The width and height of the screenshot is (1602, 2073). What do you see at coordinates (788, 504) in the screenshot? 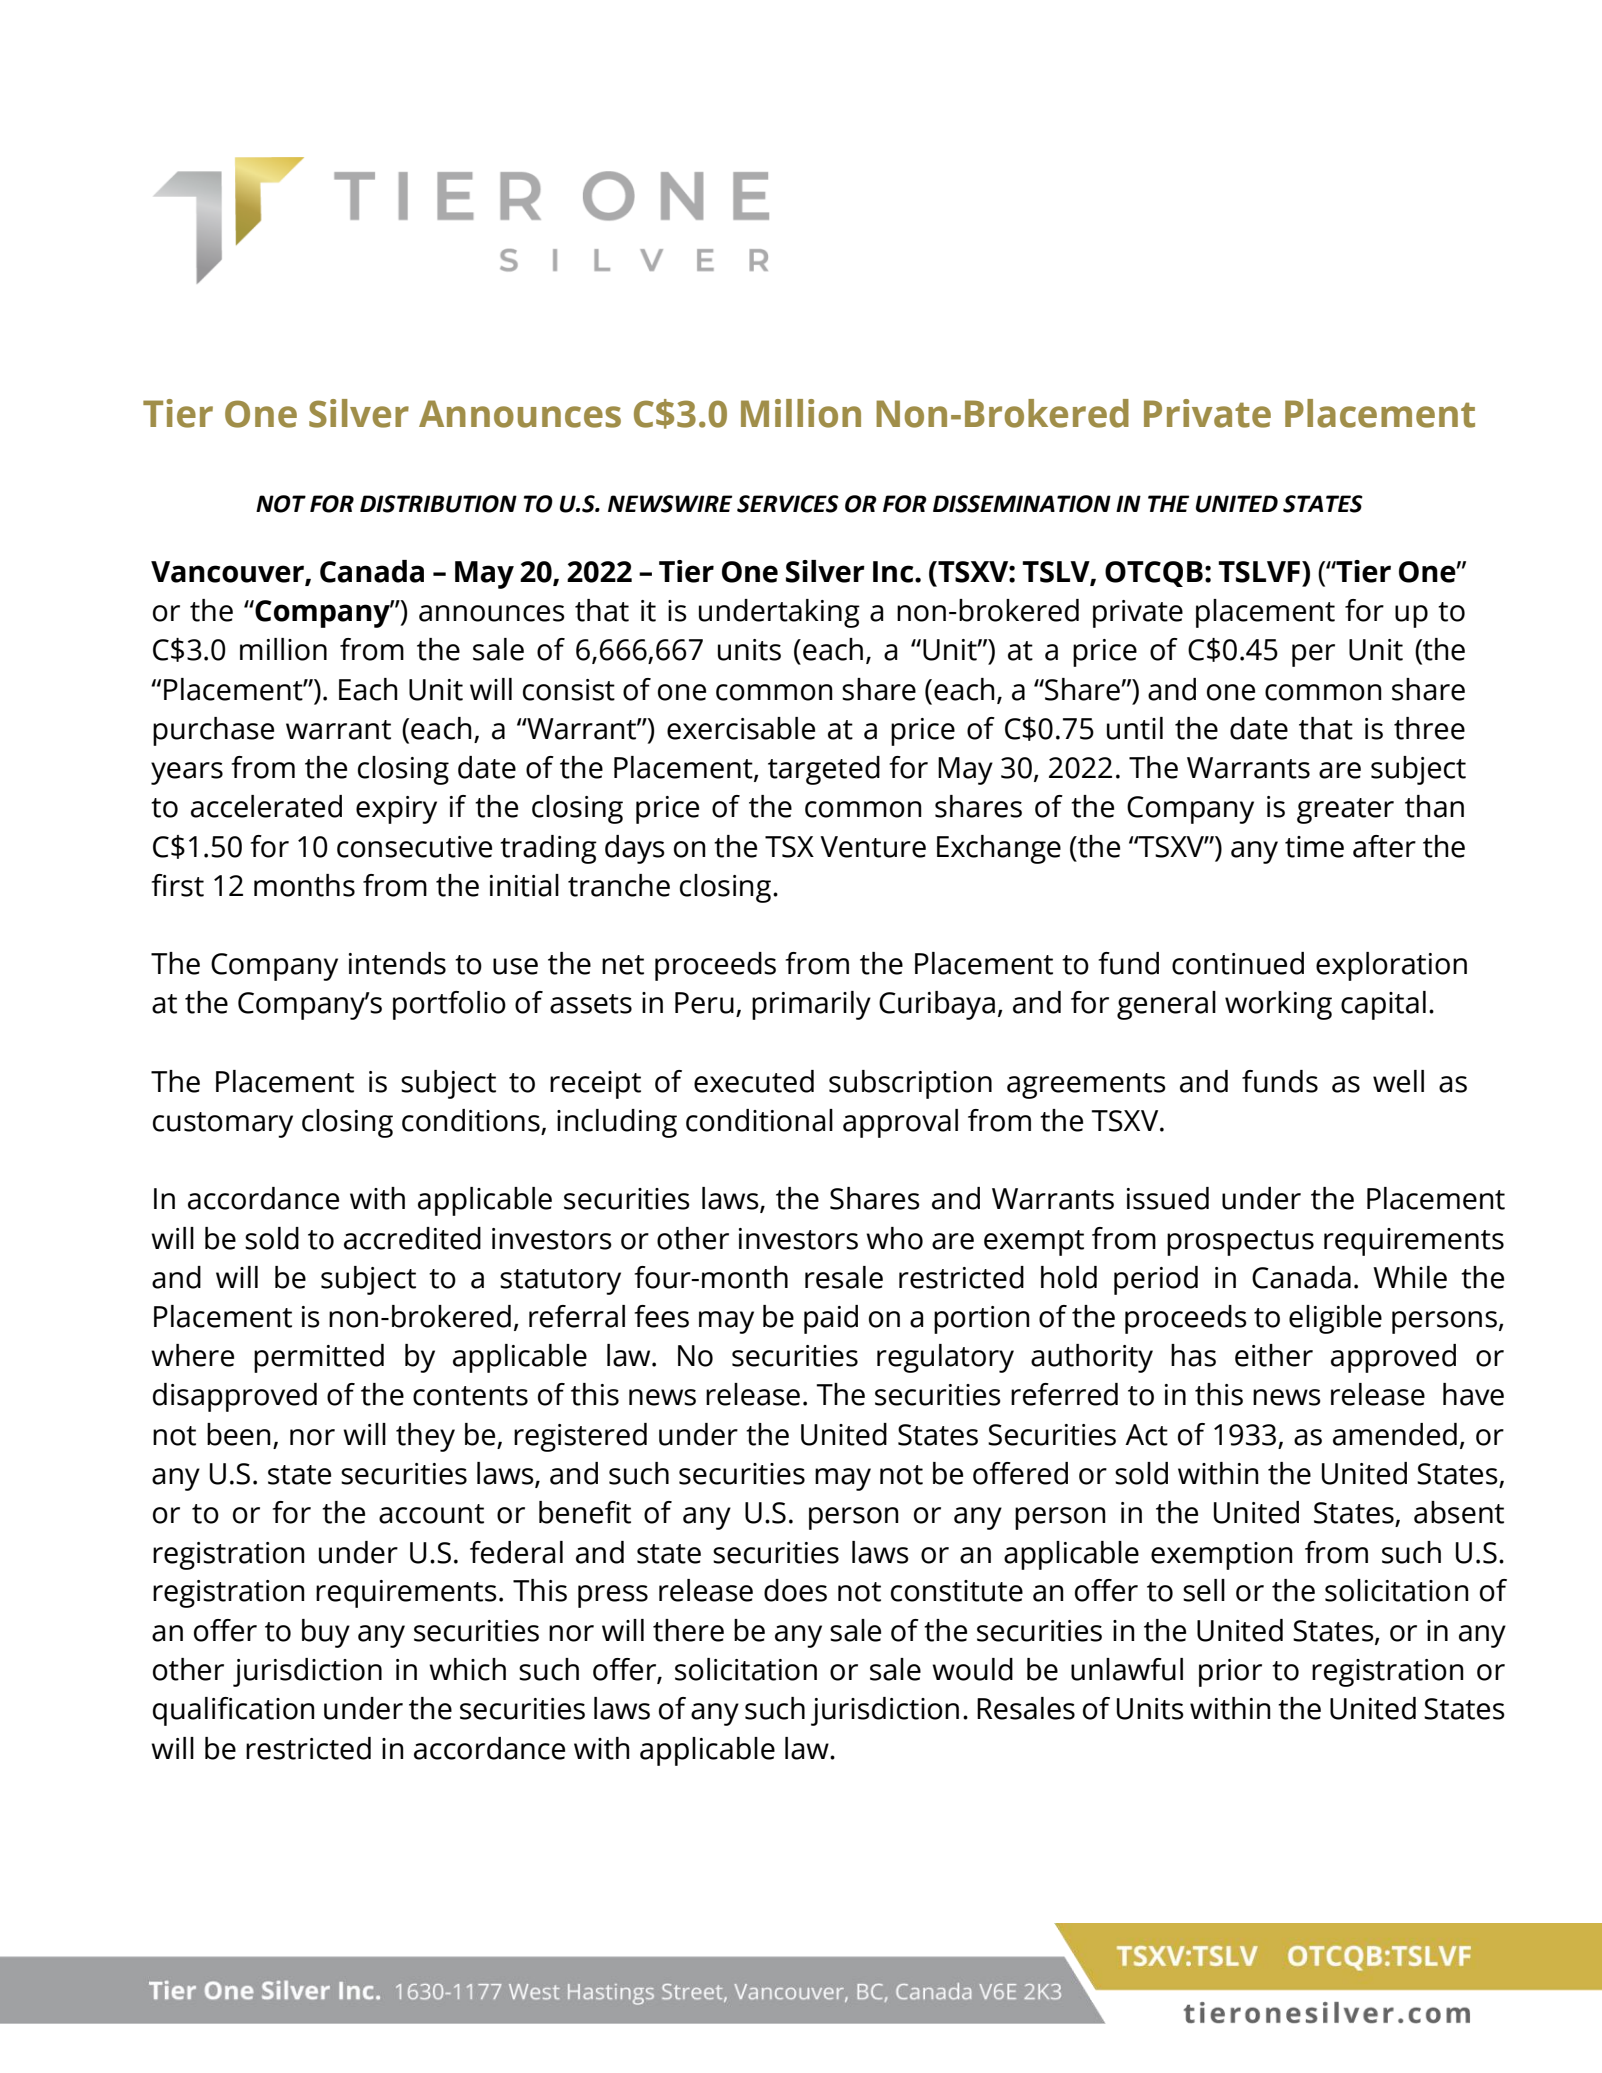
I see `SERVICES` at bounding box center [788, 504].
